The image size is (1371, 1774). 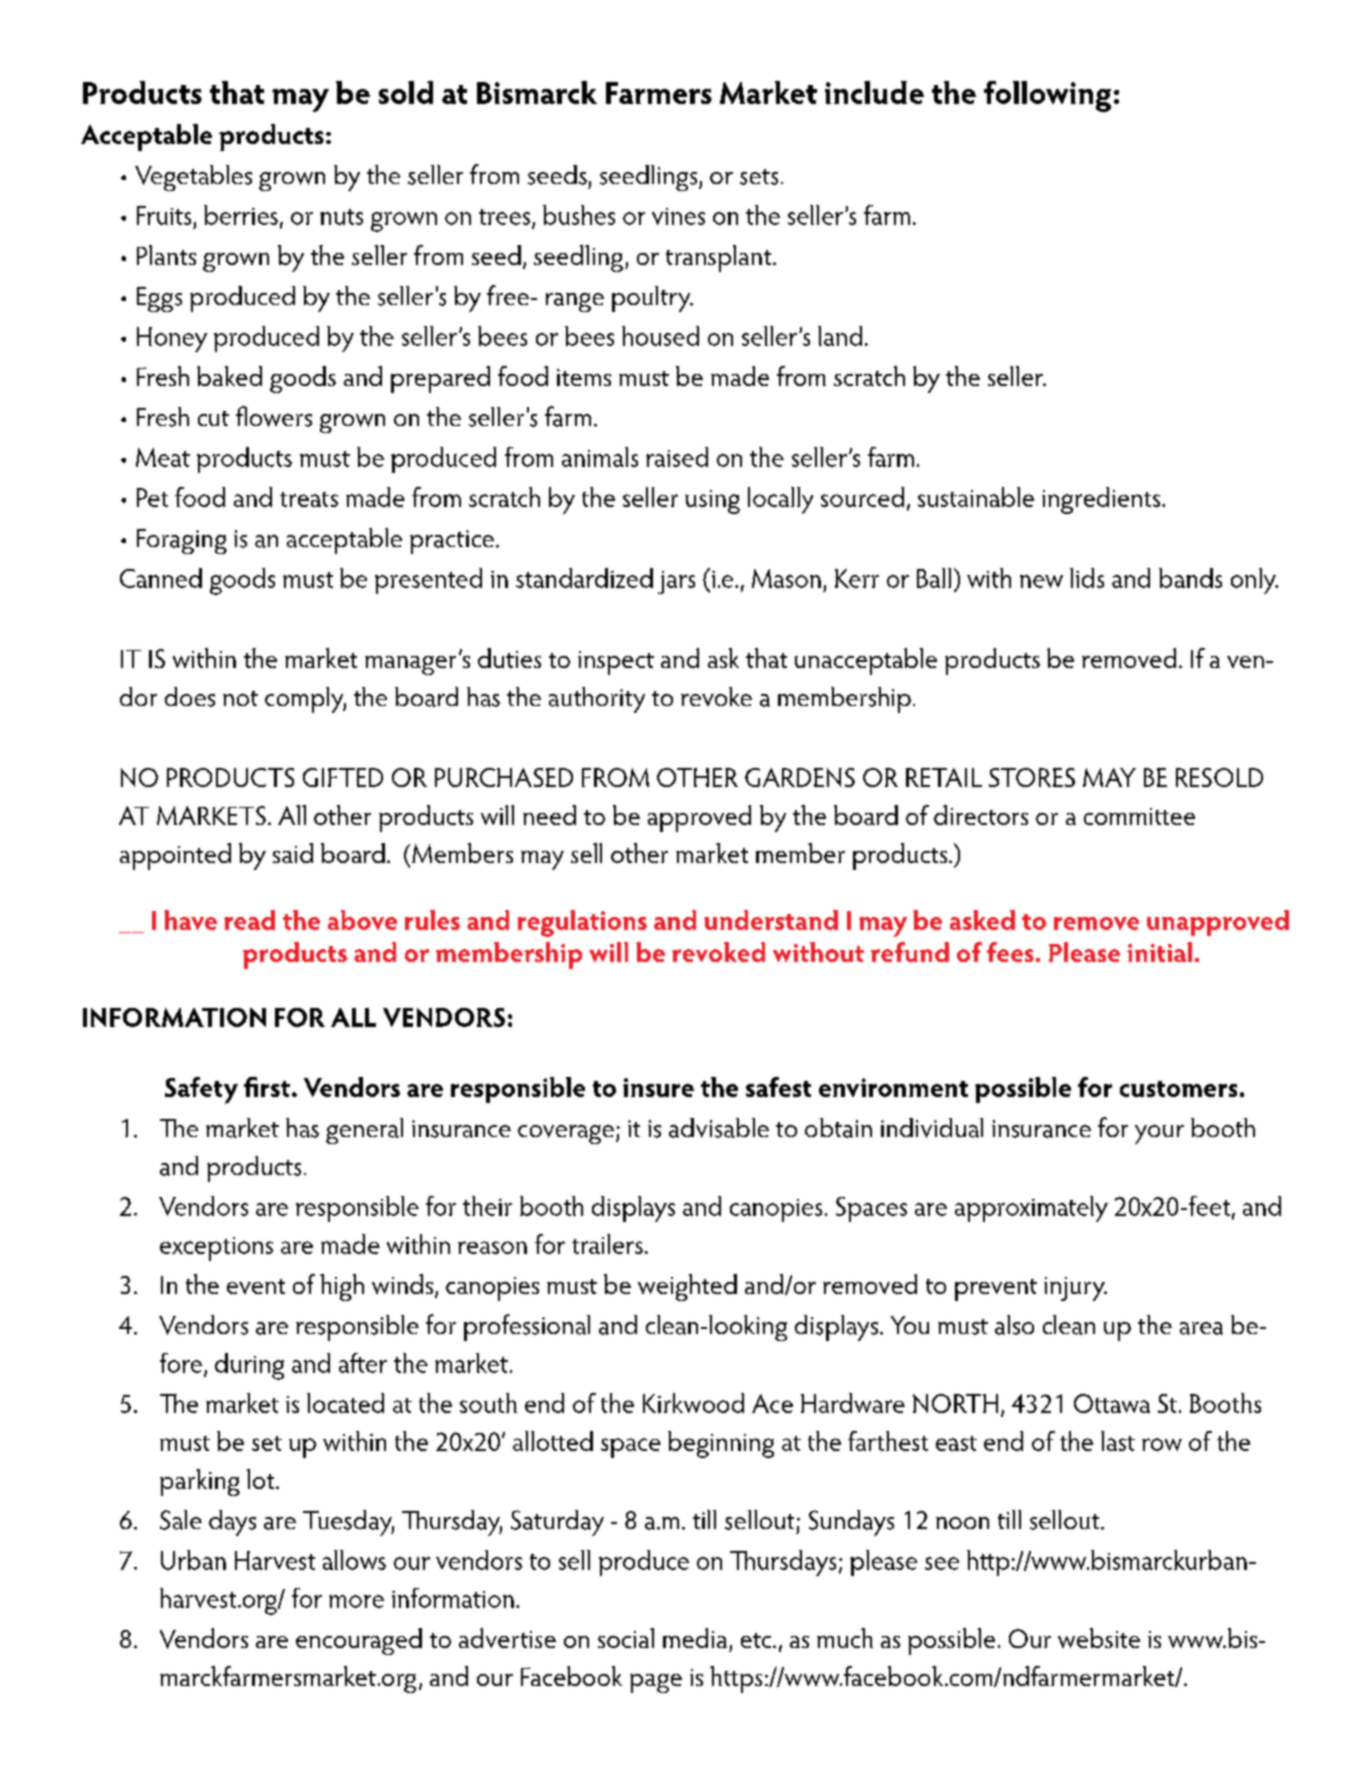 What do you see at coordinates (712, 502) in the image?
I see `using` at bounding box center [712, 502].
